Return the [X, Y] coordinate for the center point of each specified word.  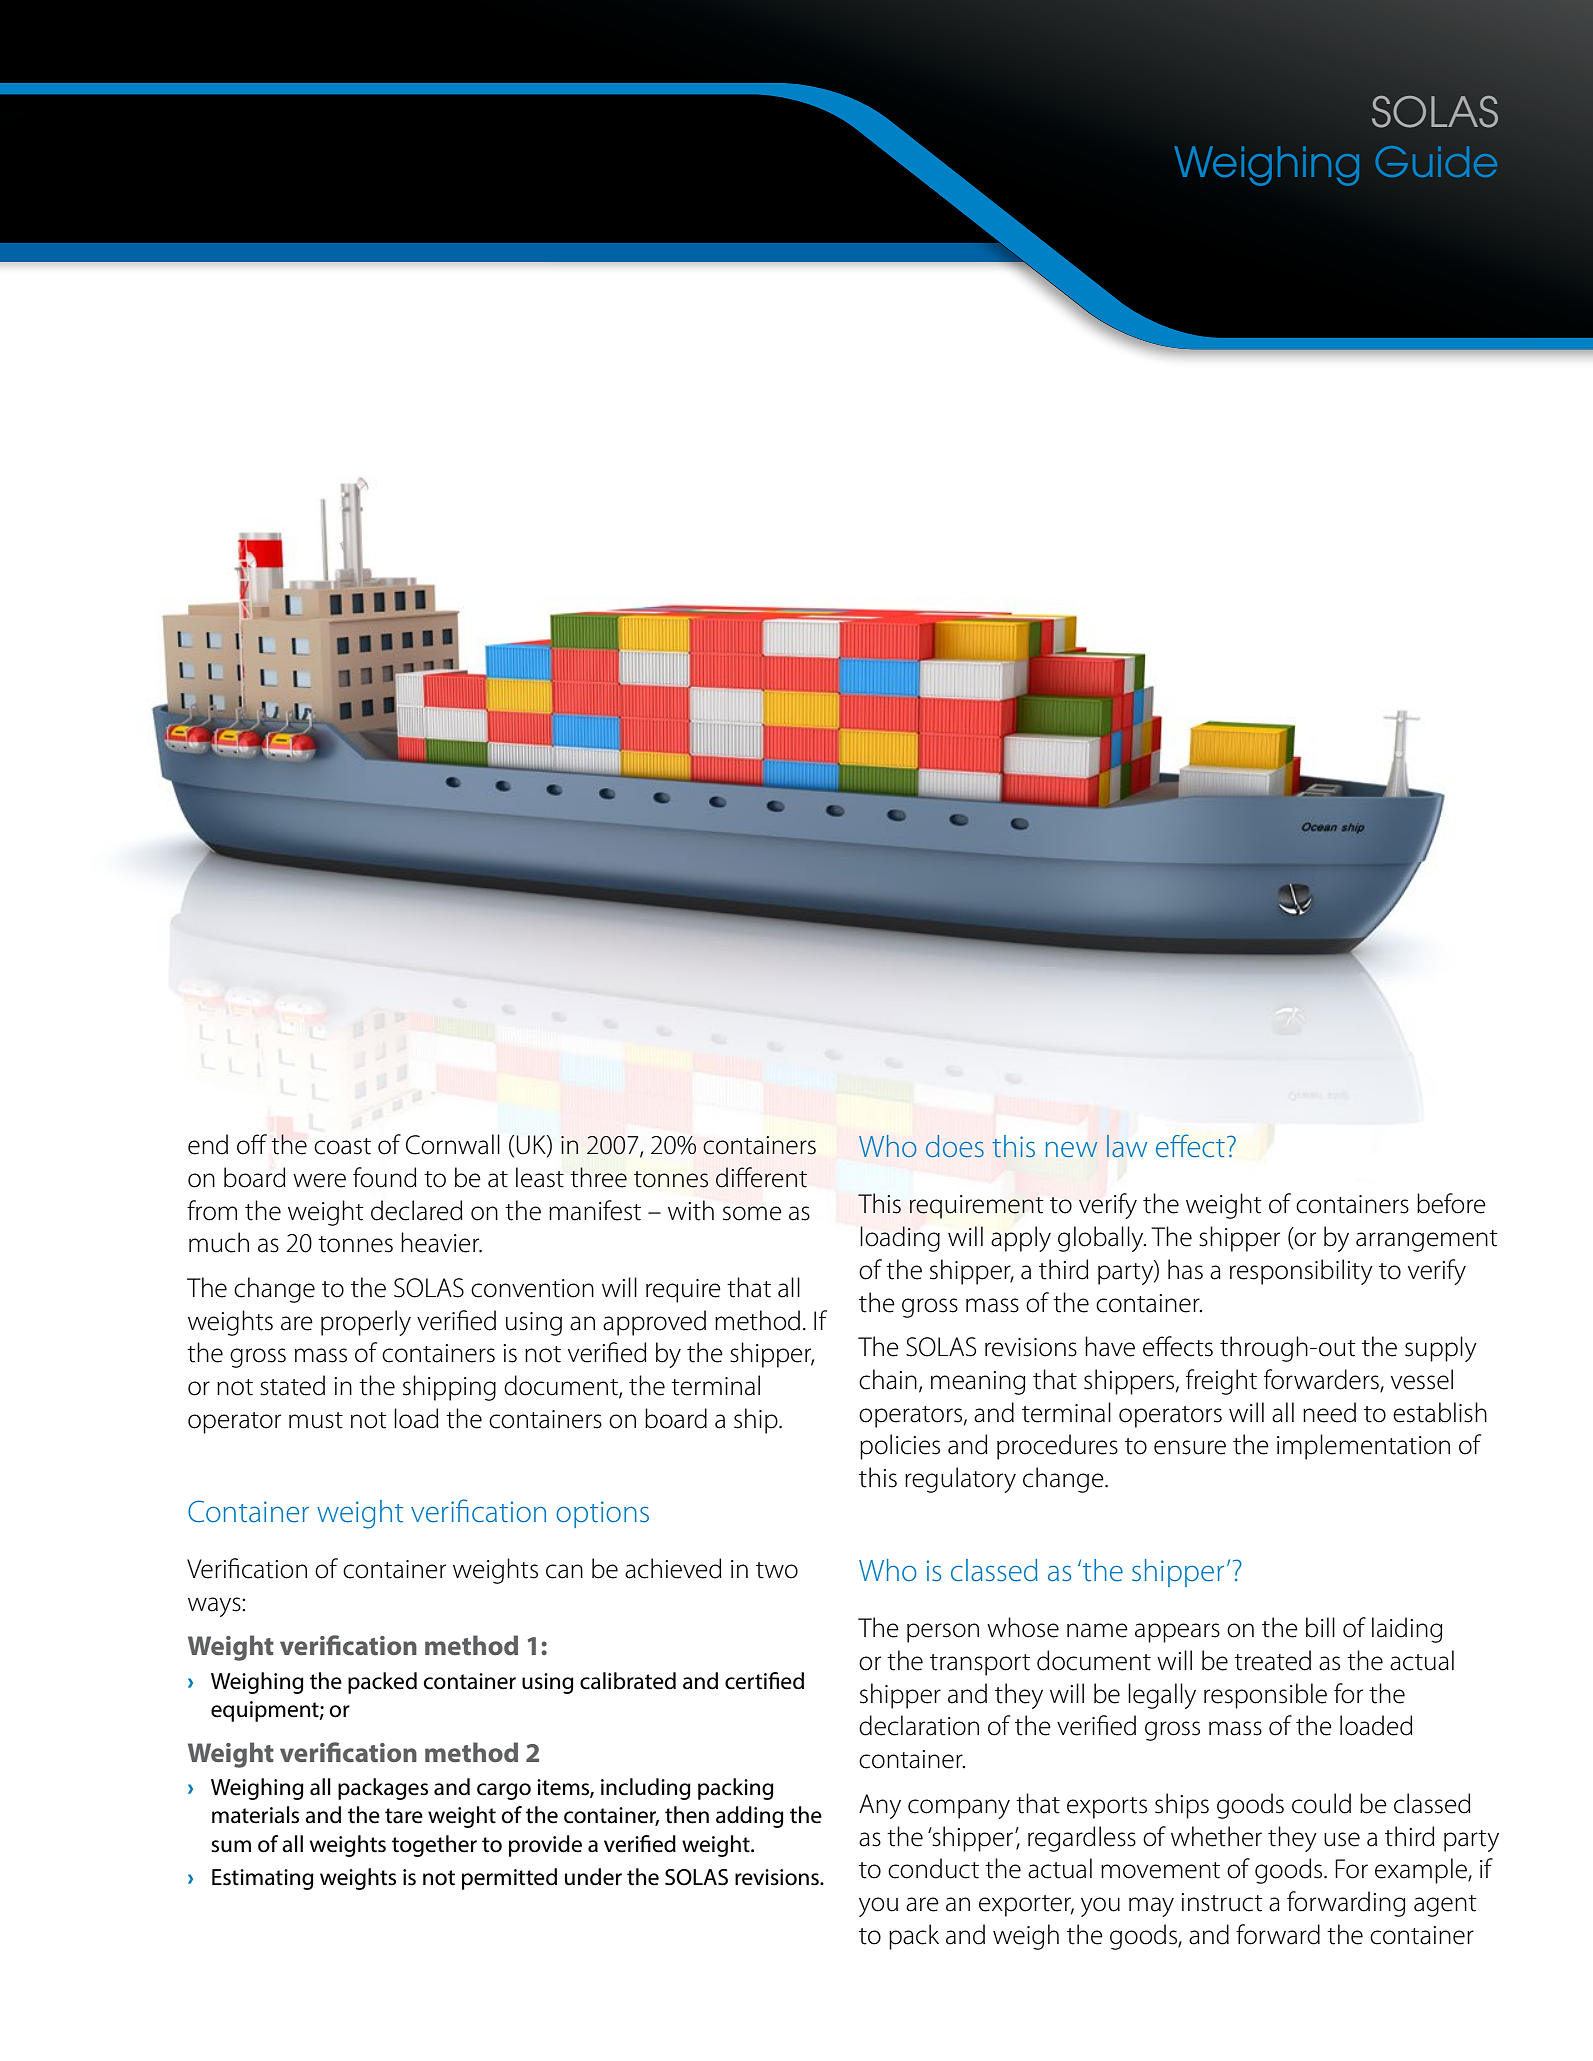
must [316, 1420]
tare [404, 1816]
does [955, 1146]
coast [342, 1146]
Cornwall [453, 1144]
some [752, 1213]
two [777, 1570]
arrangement [1427, 1241]
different [761, 1177]
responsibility [1301, 1272]
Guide [1436, 161]
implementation [1363, 1447]
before [1451, 1203]
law [1127, 1146]
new [1071, 1149]
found [385, 1177]
